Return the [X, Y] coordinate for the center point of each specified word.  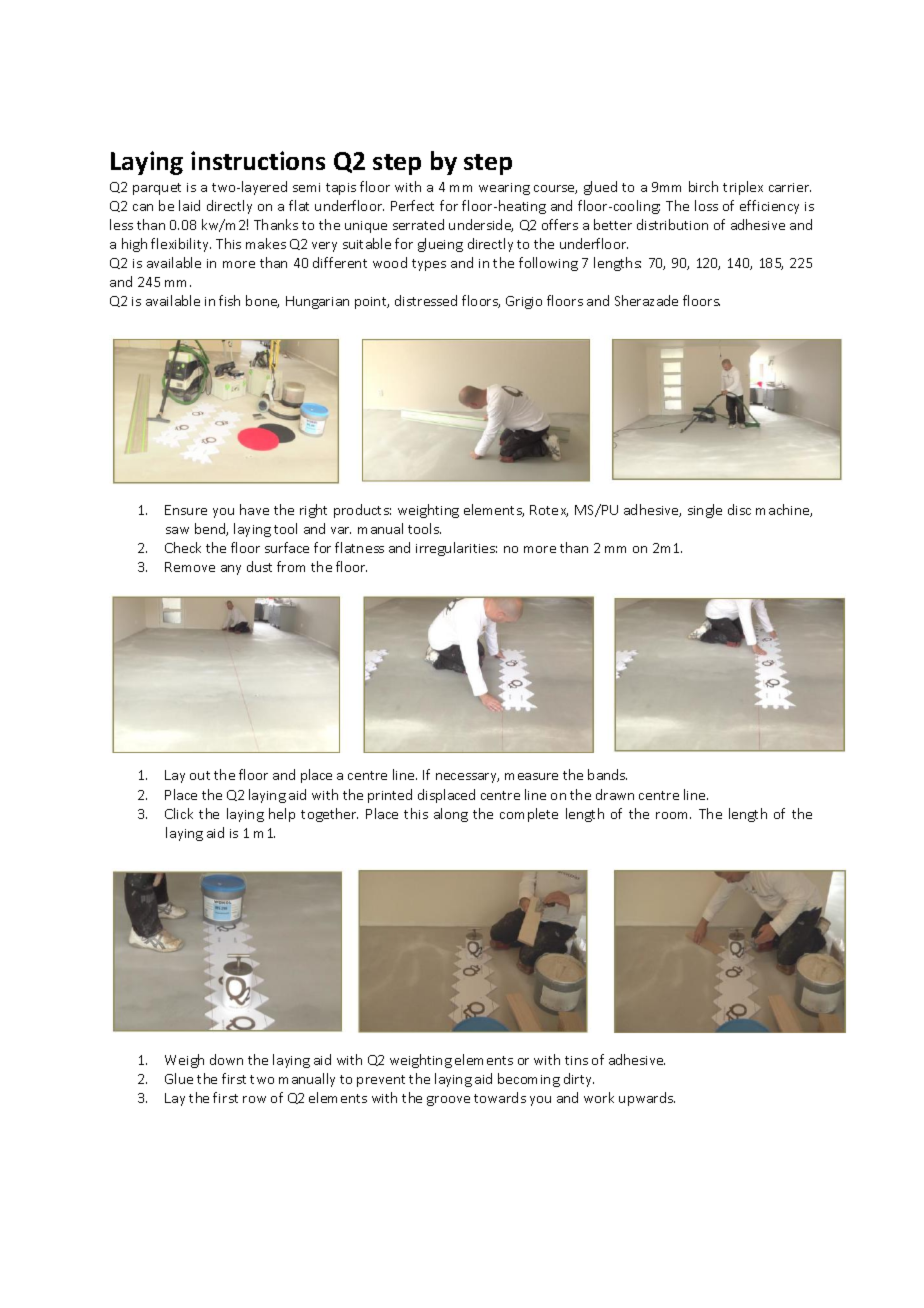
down [226, 1059]
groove [448, 1101]
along [451, 815]
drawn [615, 794]
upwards [647, 1099]
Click [179, 813]
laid [189, 205]
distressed [426, 300]
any [231, 570]
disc [739, 509]
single [705, 511]
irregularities [456, 549]
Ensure [186, 510]
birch [703, 186]
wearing [504, 189]
